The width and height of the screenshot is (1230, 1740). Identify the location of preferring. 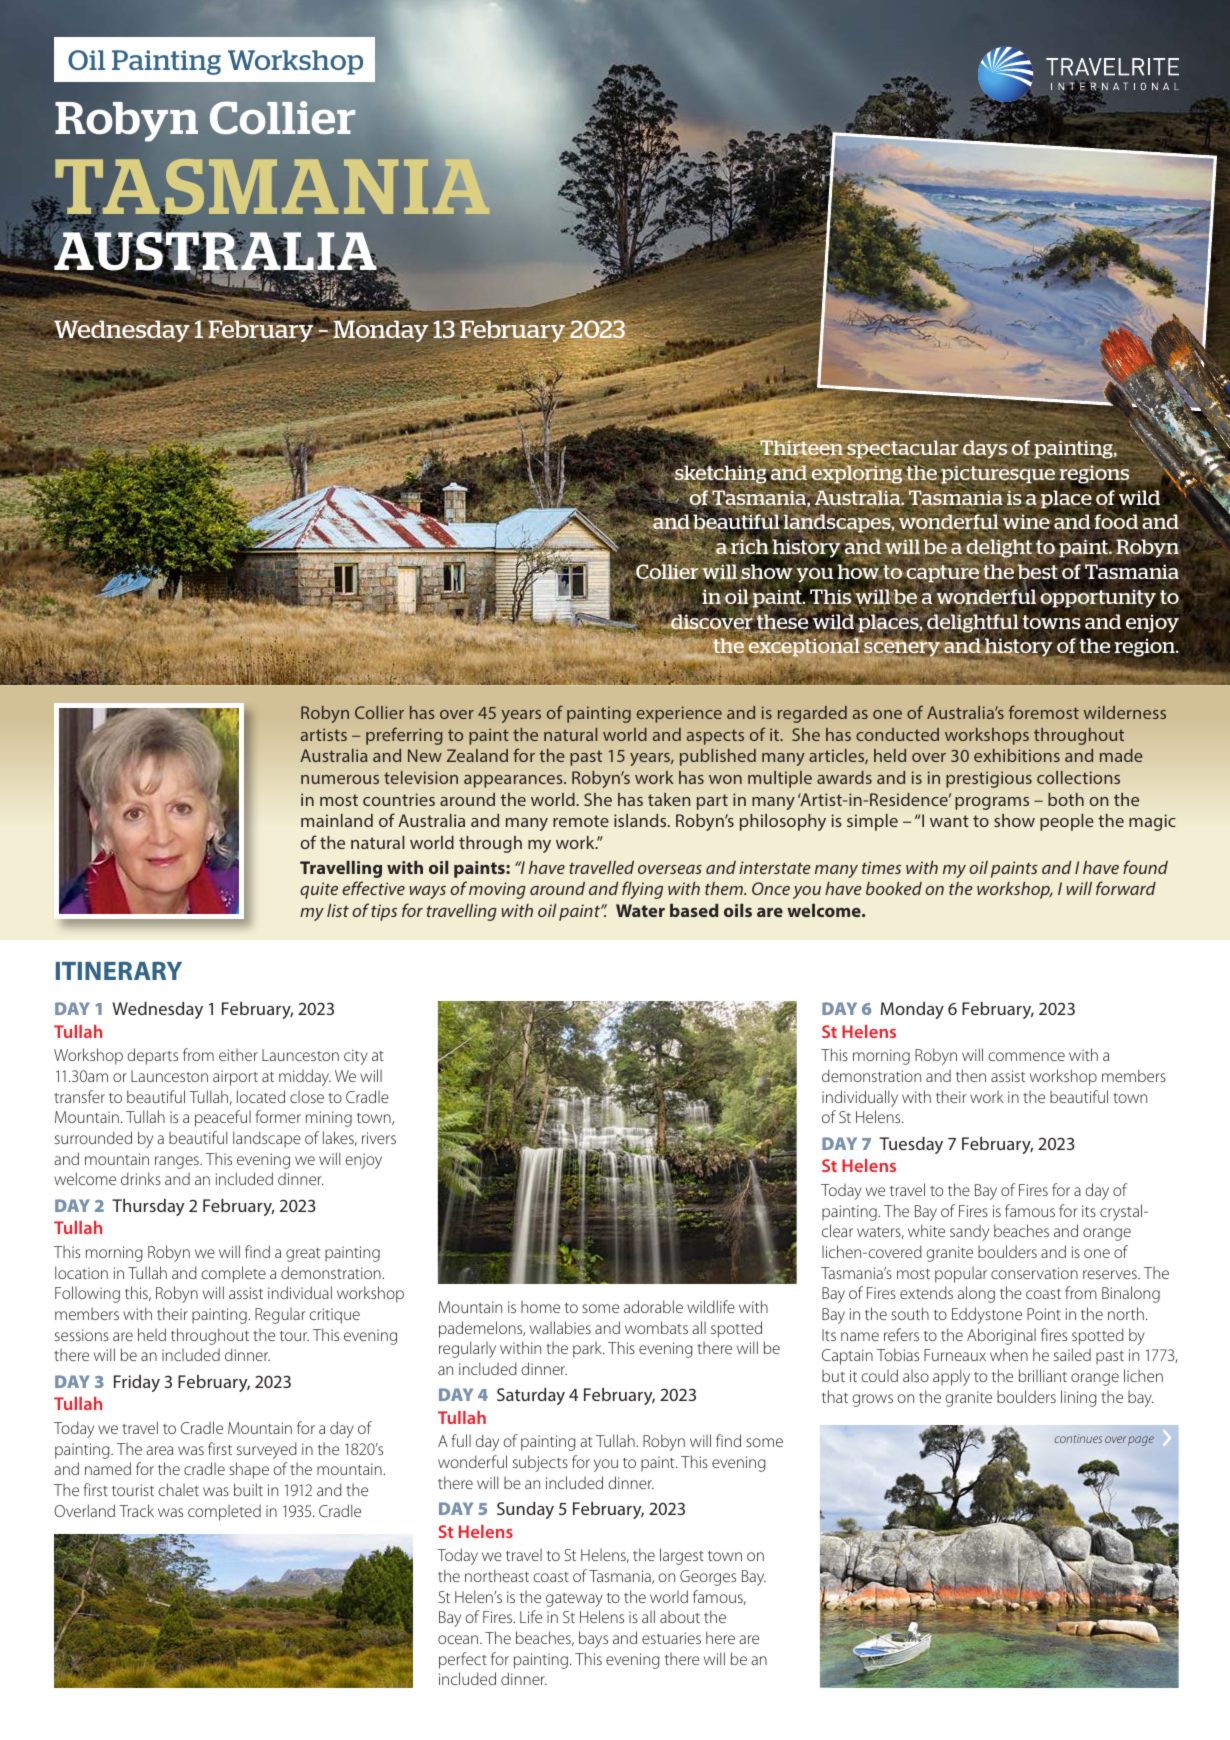
(404, 736).
